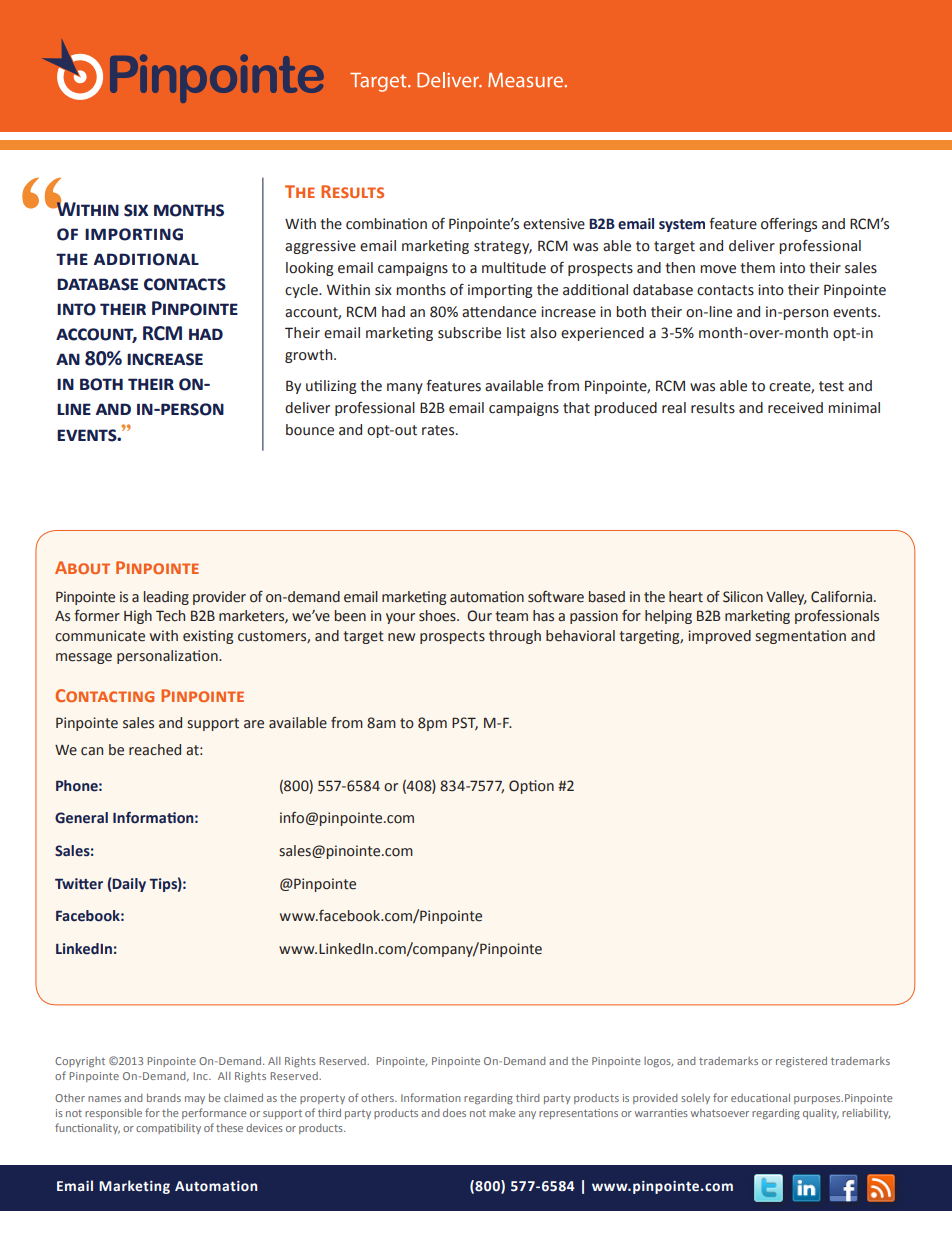  I want to click on looking, so click(310, 269).
